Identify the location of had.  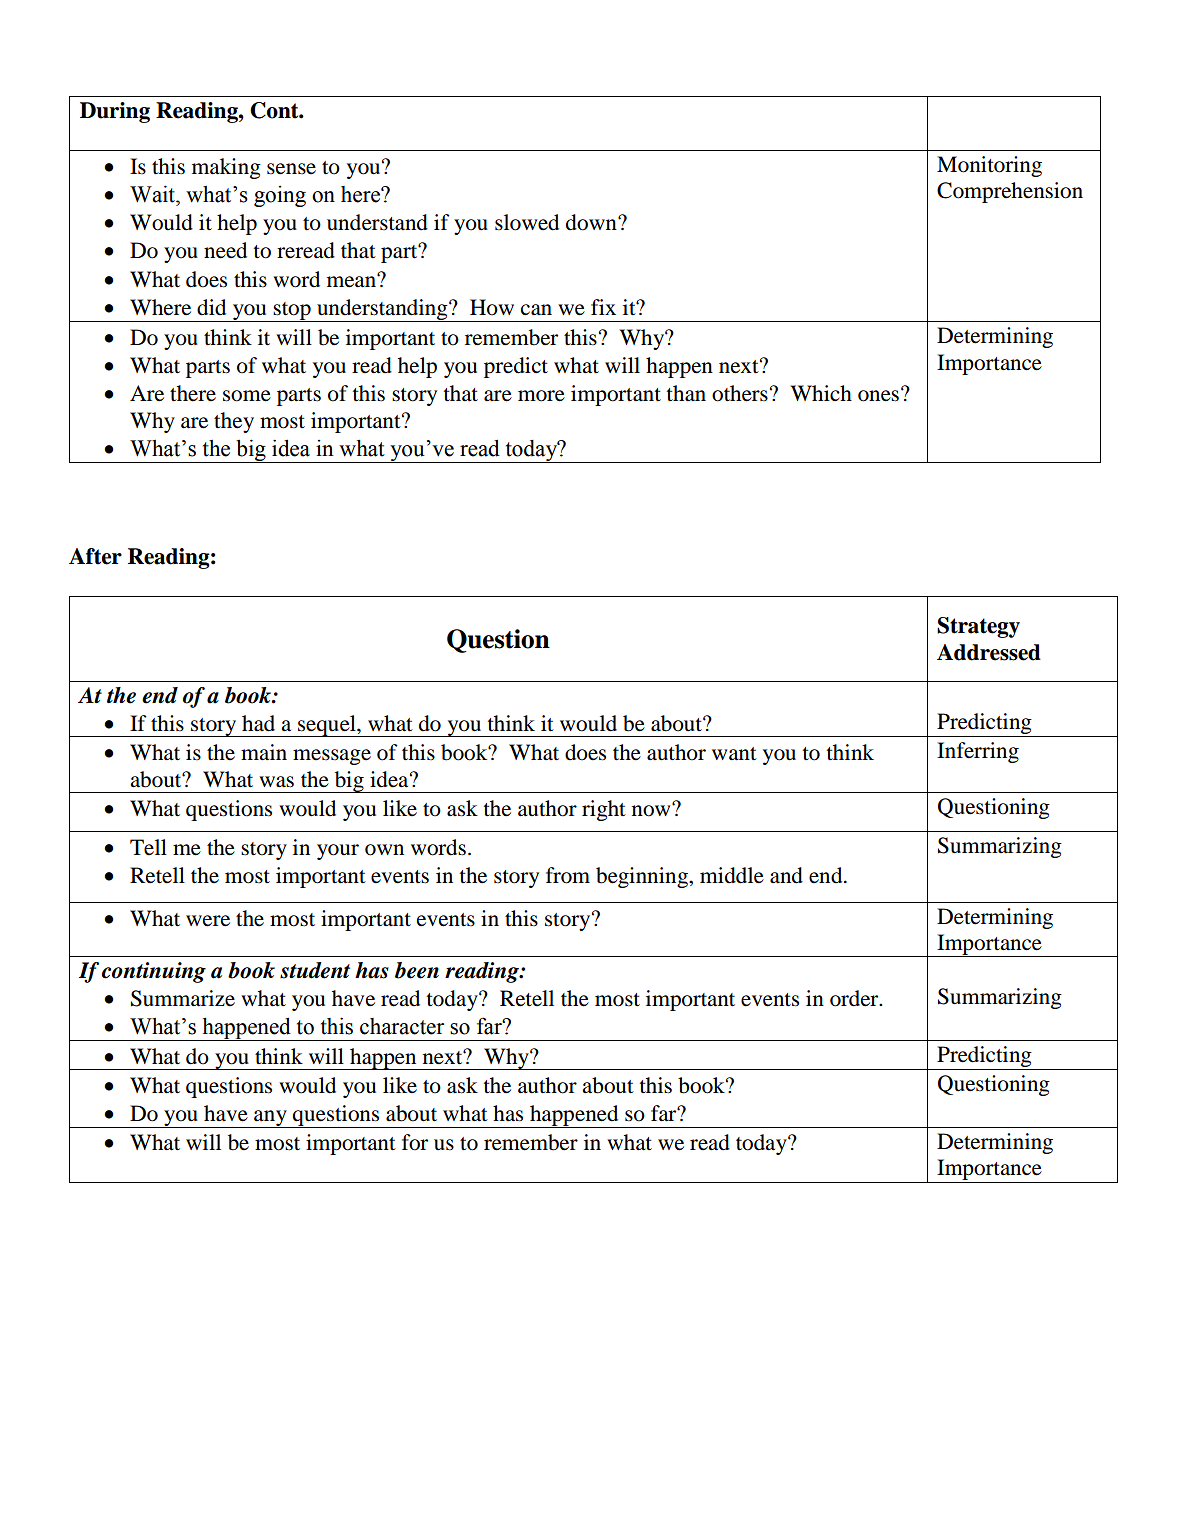
(258, 723).
